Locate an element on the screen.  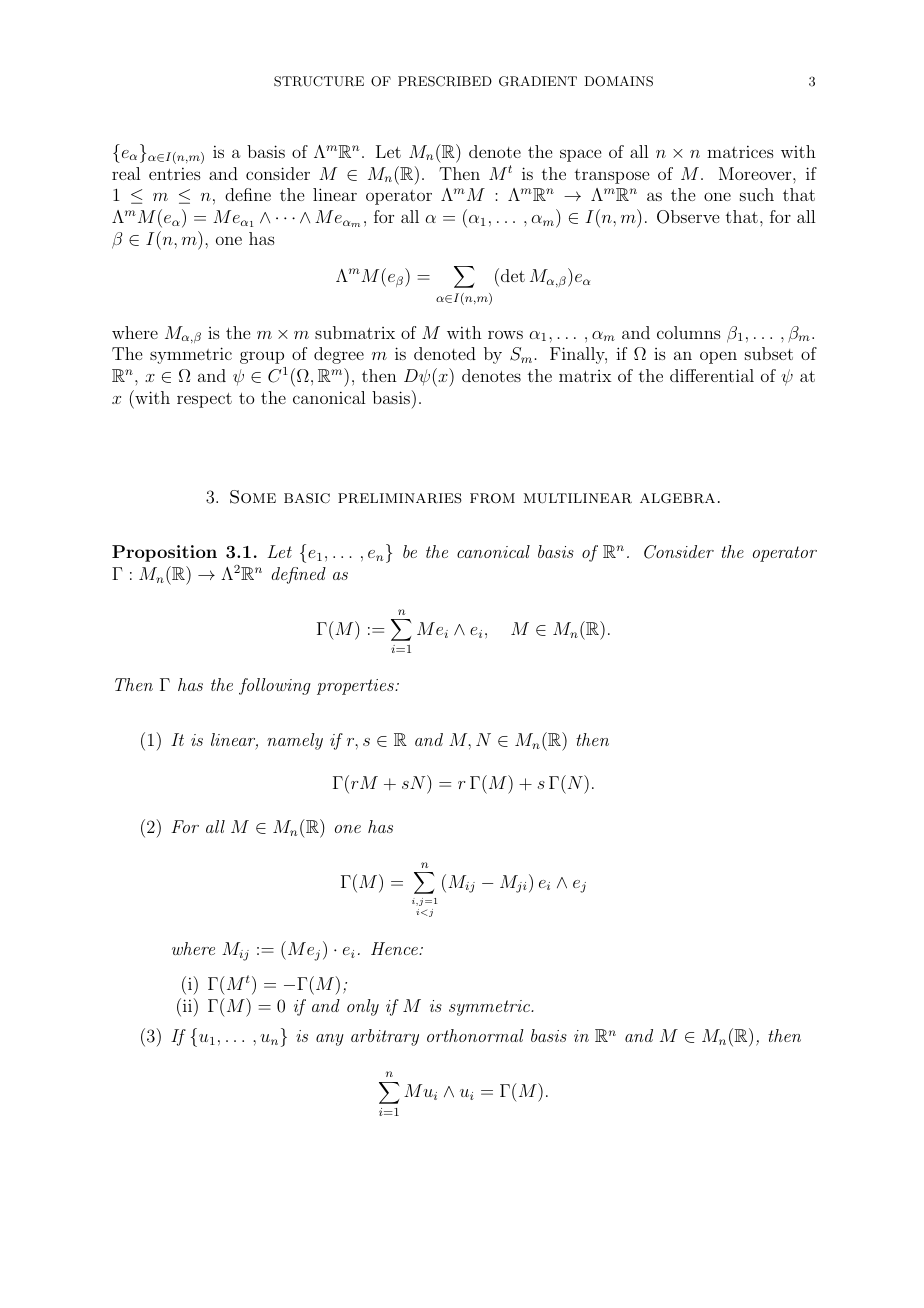
columns is located at coordinates (689, 332).
